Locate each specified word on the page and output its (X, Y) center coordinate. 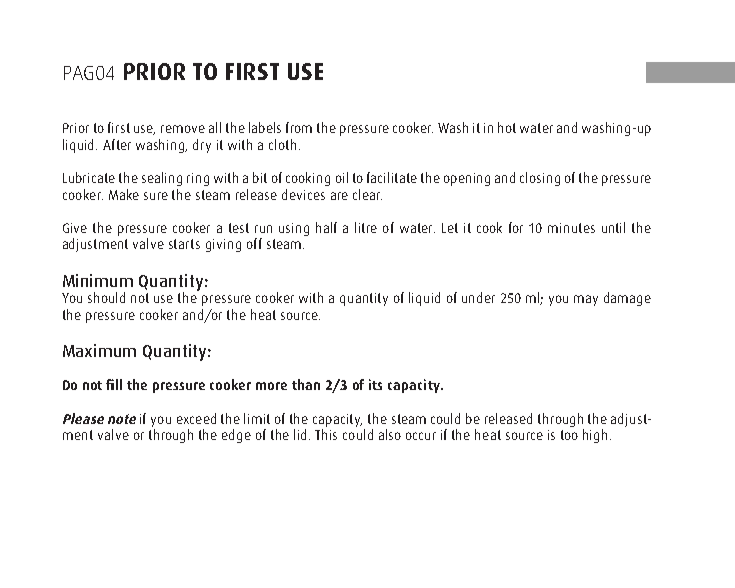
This (326, 434)
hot (507, 127)
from (299, 127)
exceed (196, 418)
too (569, 435)
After (117, 144)
